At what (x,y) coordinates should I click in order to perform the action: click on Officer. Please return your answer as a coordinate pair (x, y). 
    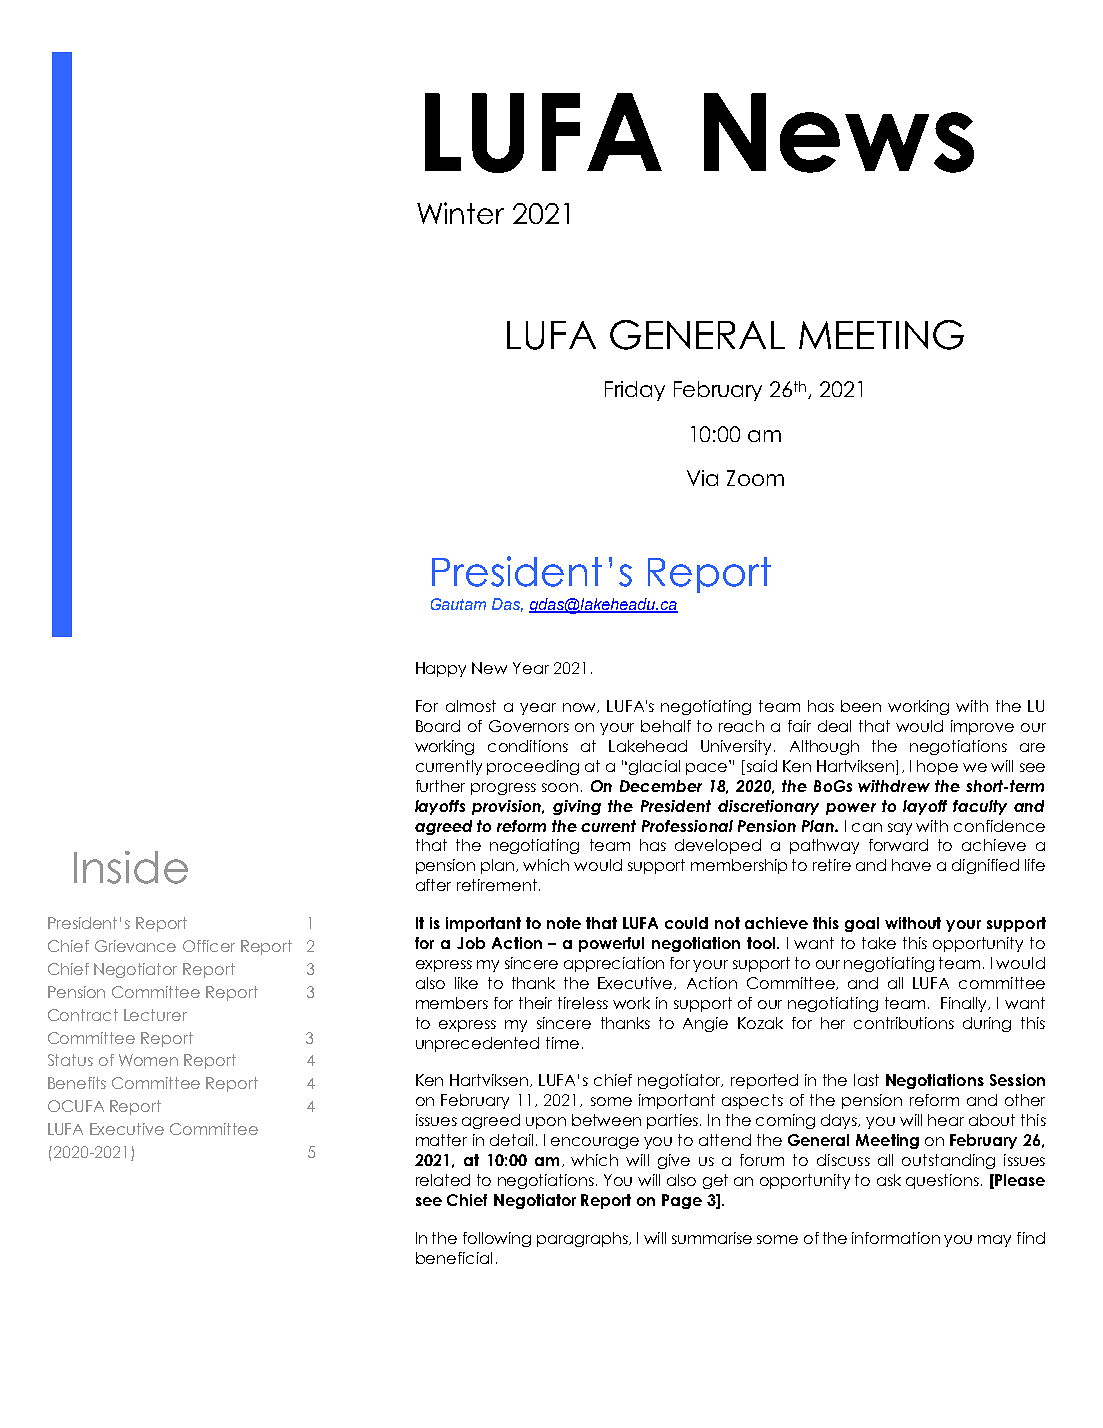
    Looking at the image, I should click on (209, 946).
